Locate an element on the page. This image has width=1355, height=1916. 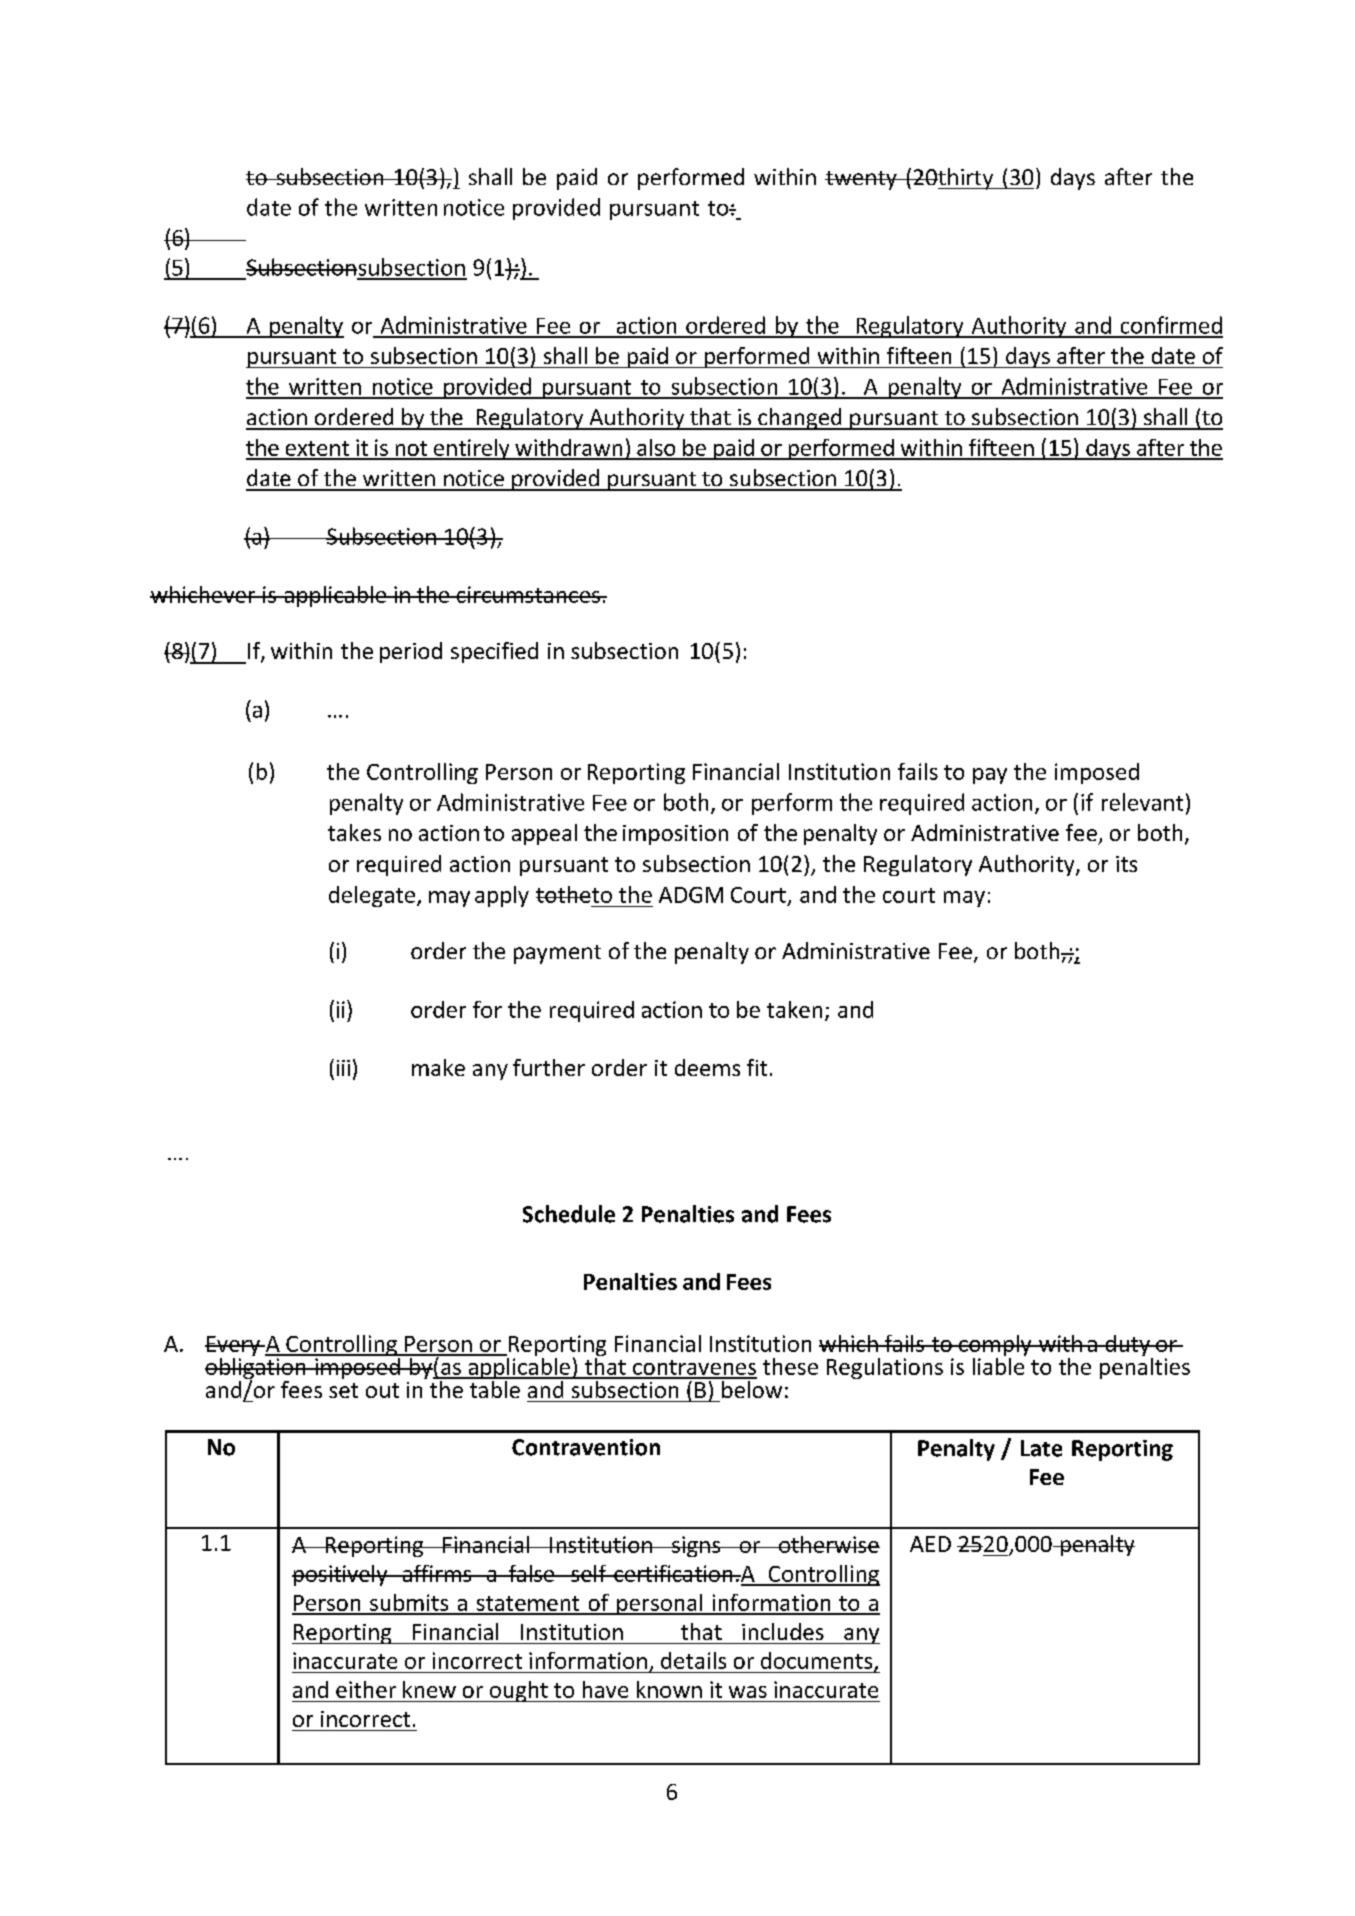
set is located at coordinates (343, 1390).
